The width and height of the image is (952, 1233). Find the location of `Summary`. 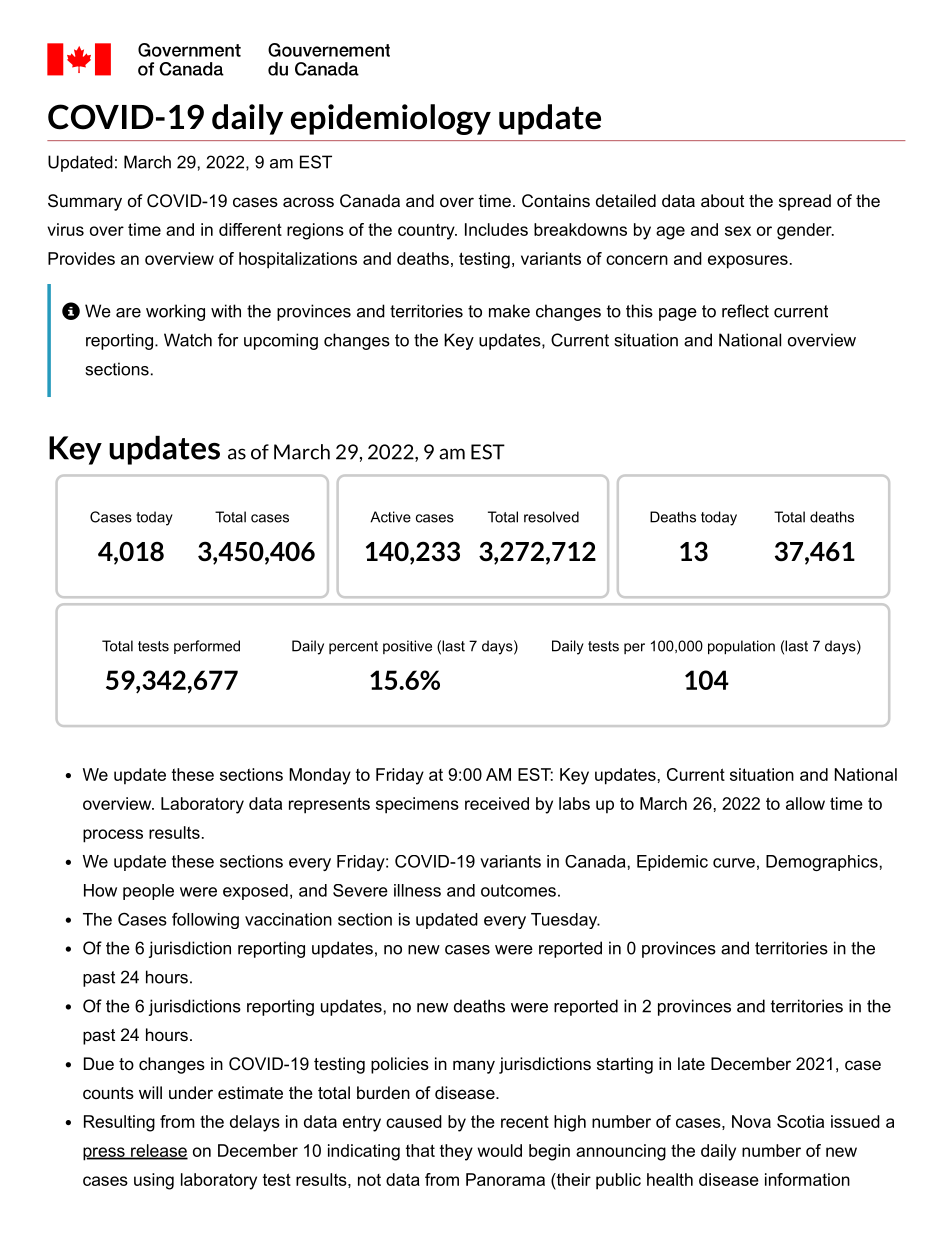

Summary is located at coordinates (85, 202).
